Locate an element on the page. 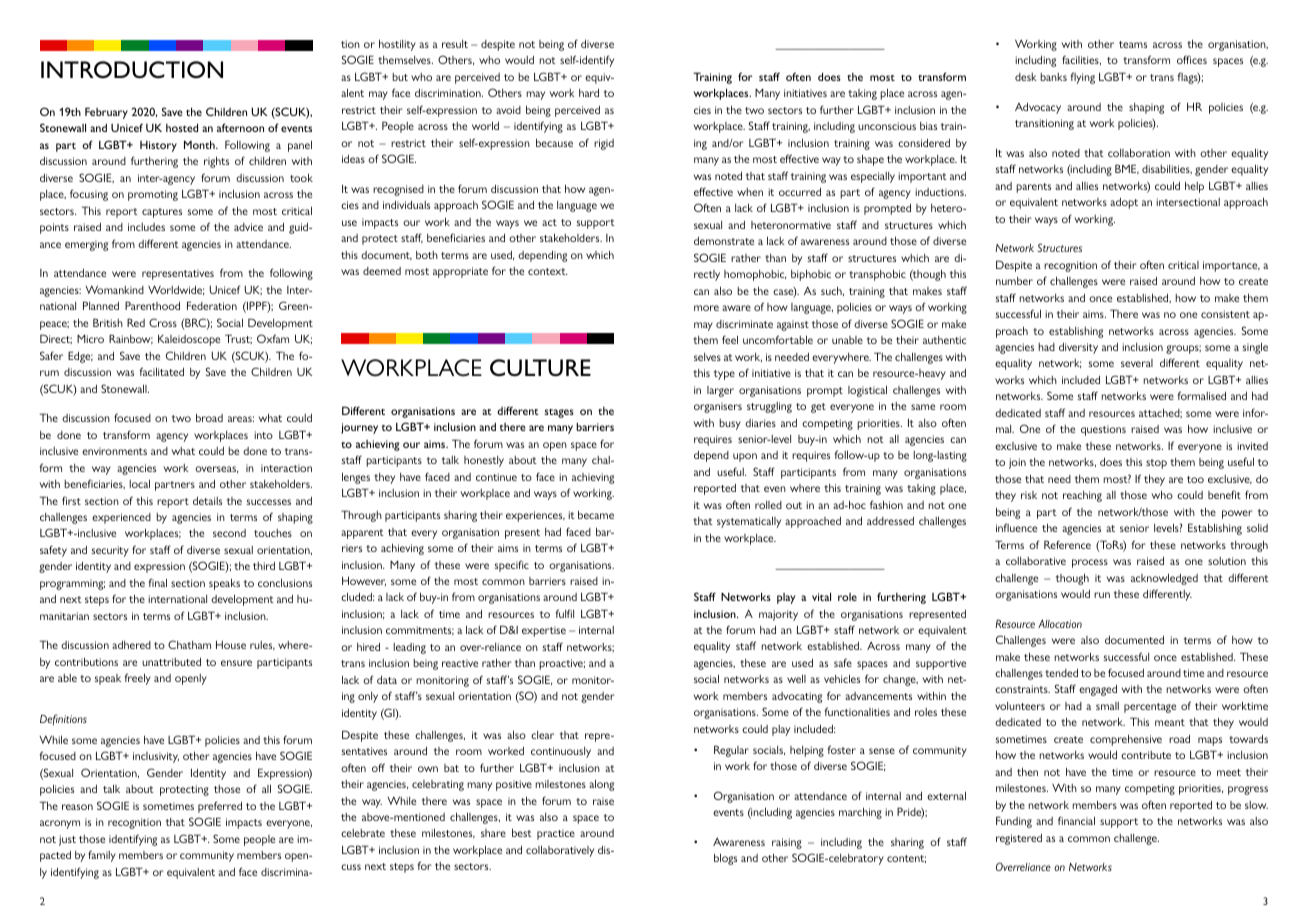 This page has width=1308, height=924. facilities is located at coordinates (1081, 60).
